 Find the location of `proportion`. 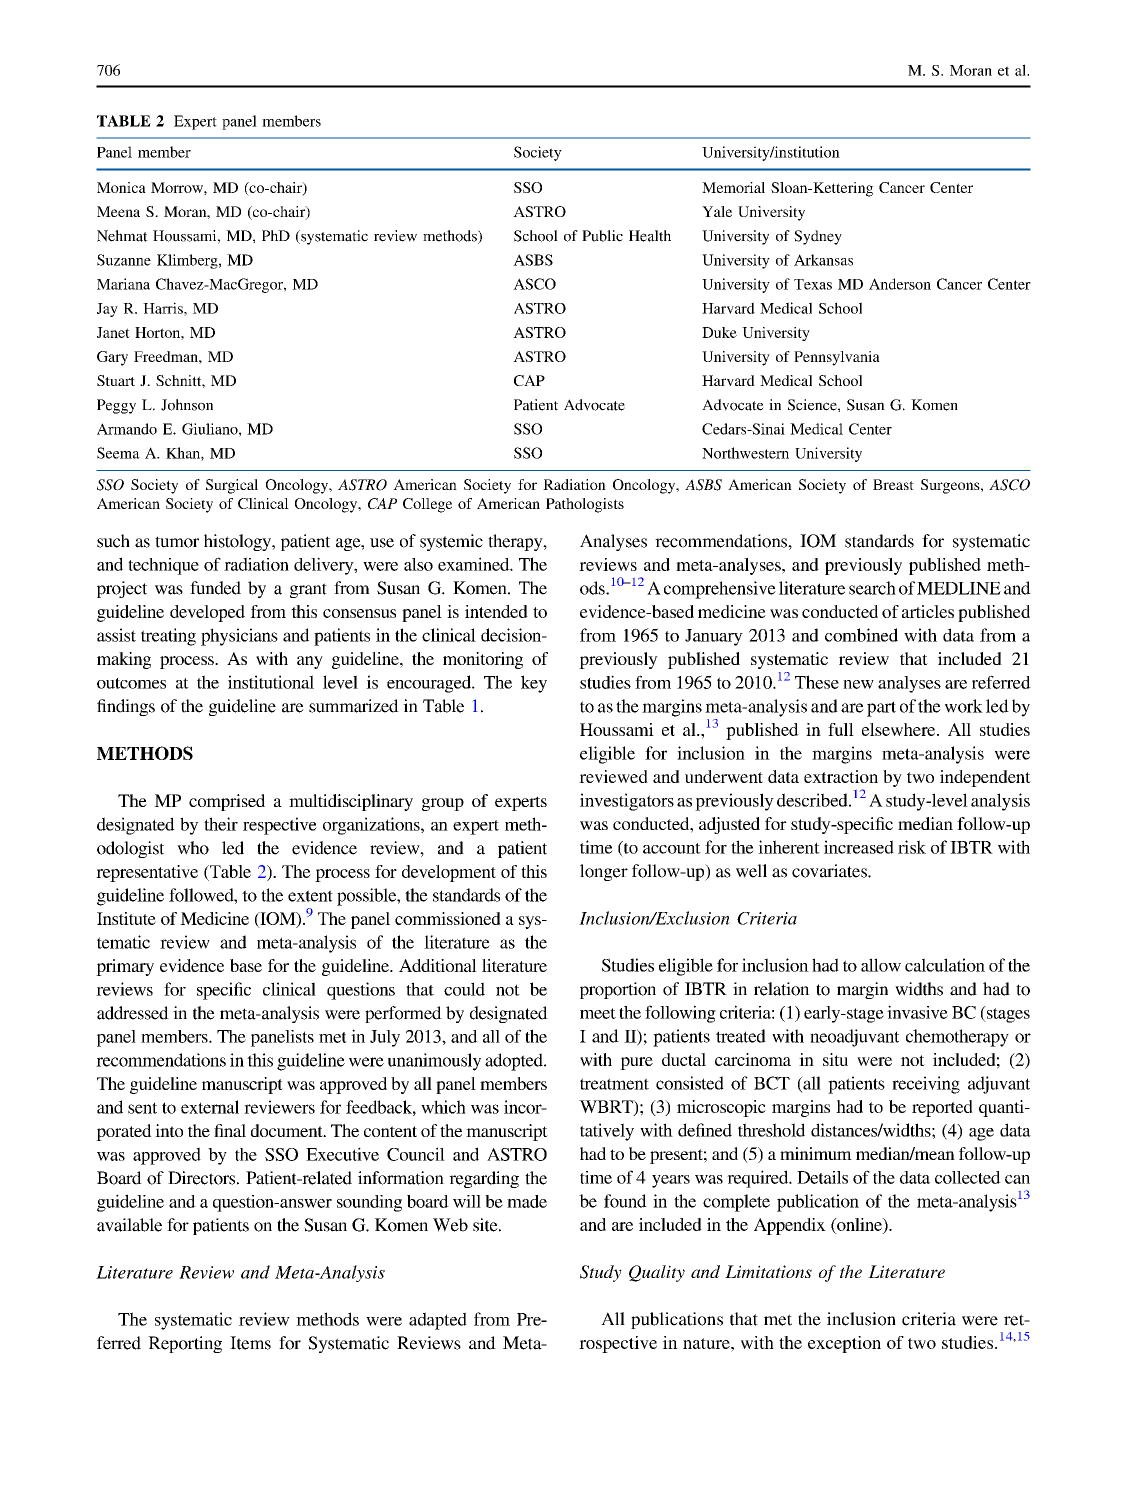

proportion is located at coordinates (618, 990).
